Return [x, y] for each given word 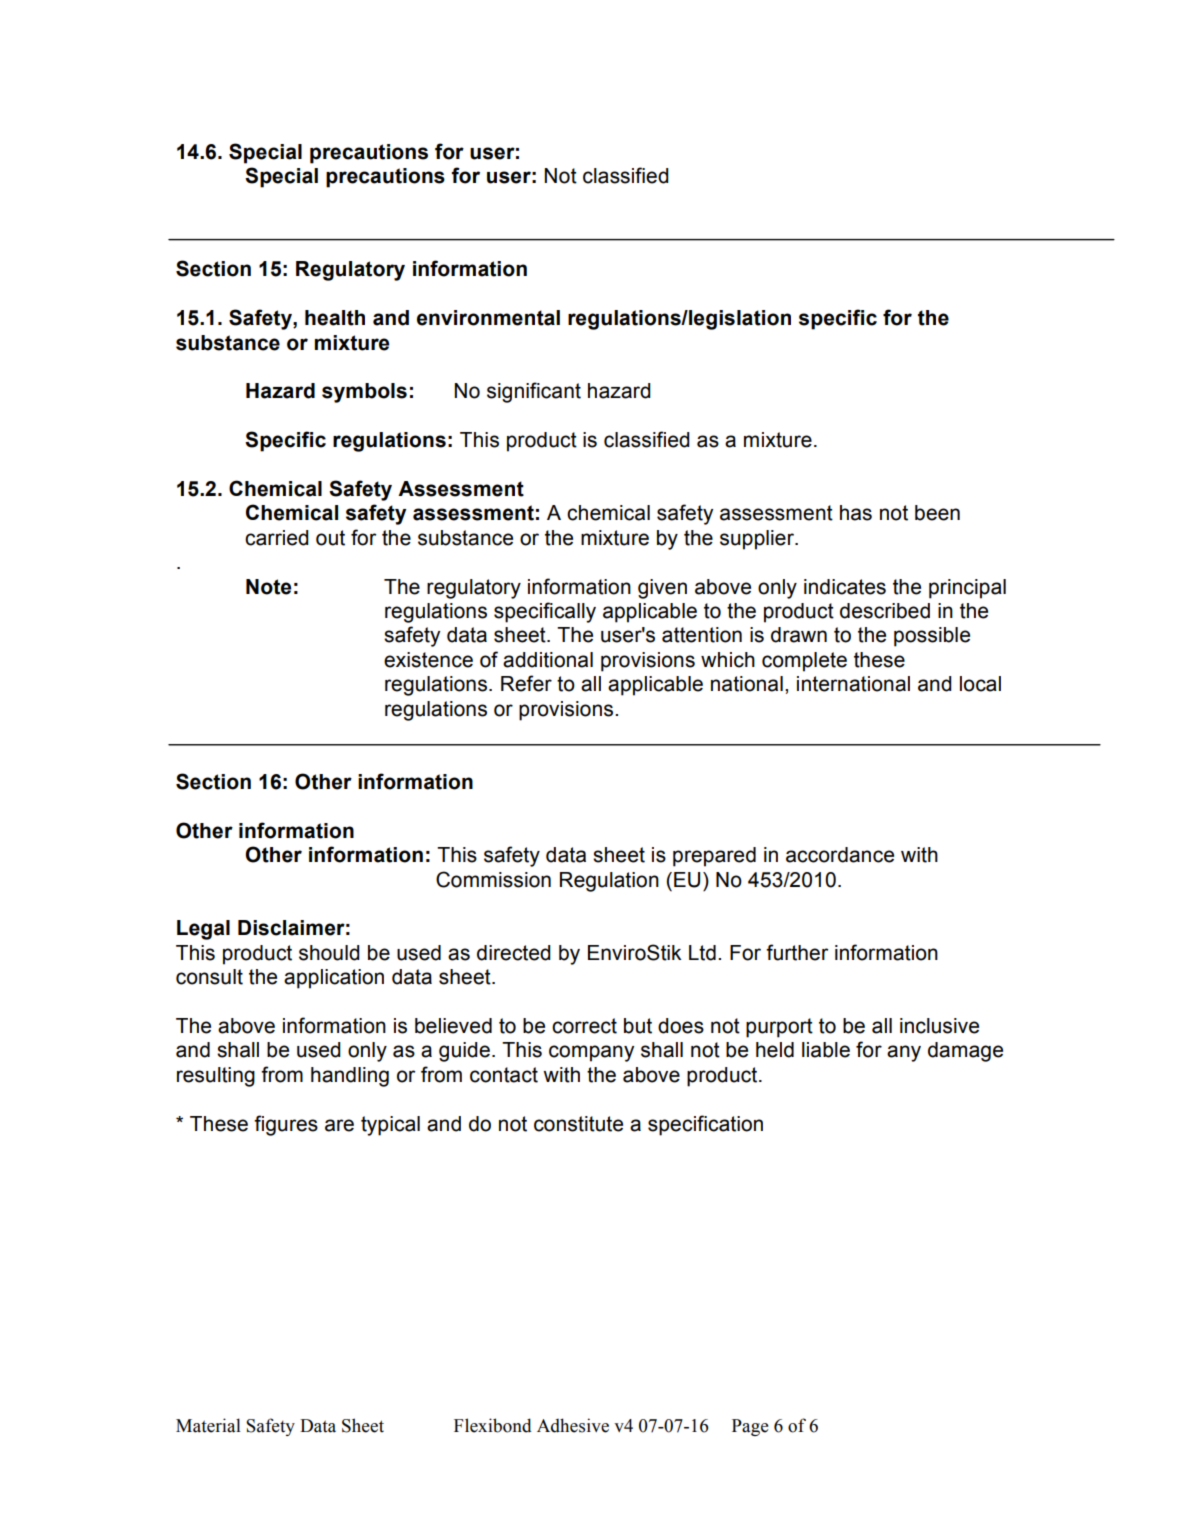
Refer [526, 683]
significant [534, 392]
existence [428, 660]
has [856, 513]
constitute [578, 1124]
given [662, 589]
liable [826, 1050]
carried [277, 538]
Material [208, 1425]
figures [286, 1125]
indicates [845, 587]
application [334, 979]
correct [584, 1026]
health [335, 318]
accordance [840, 855]
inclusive [939, 1026]
